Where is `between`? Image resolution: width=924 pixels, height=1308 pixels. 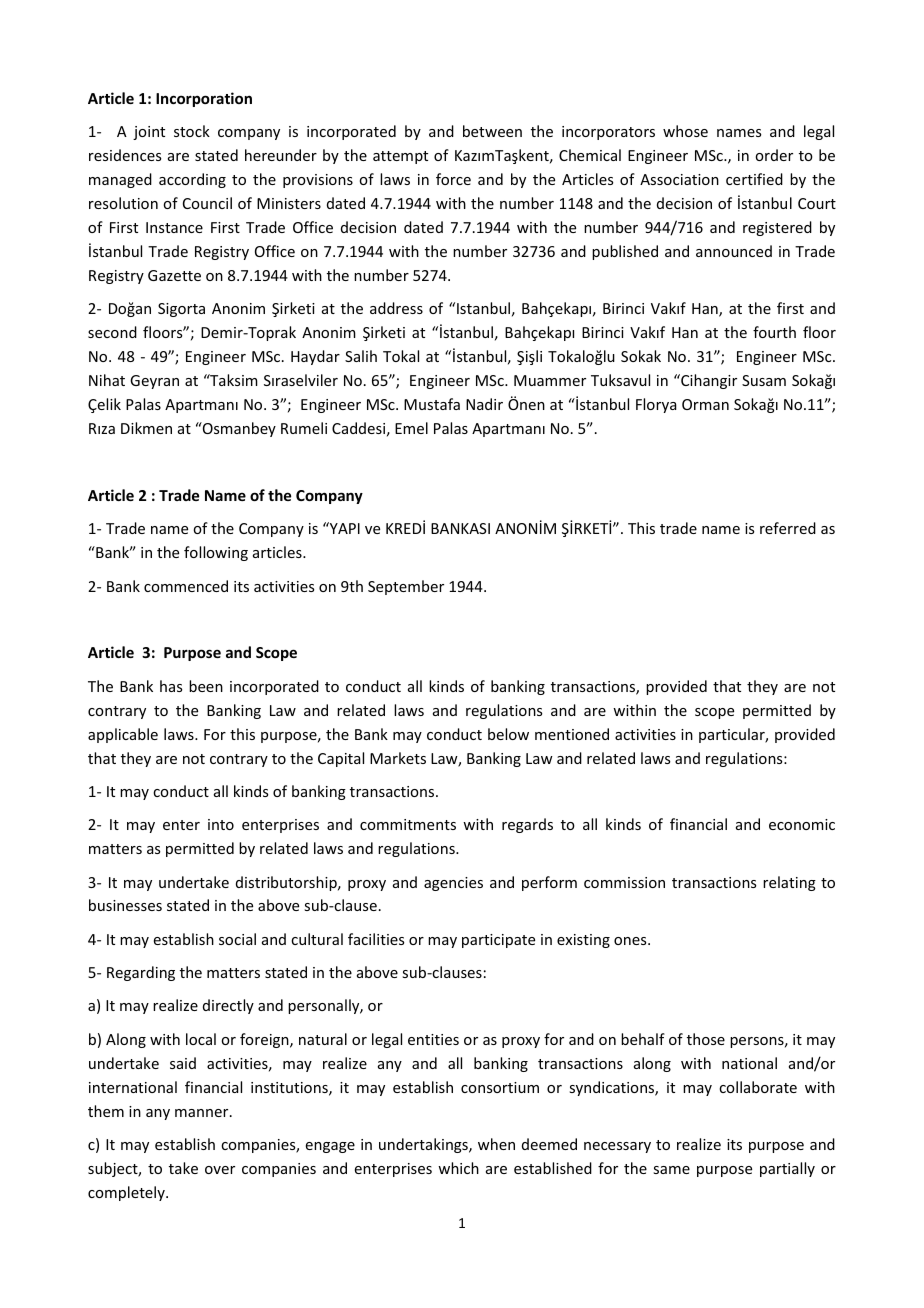
between is located at coordinates (492, 131).
